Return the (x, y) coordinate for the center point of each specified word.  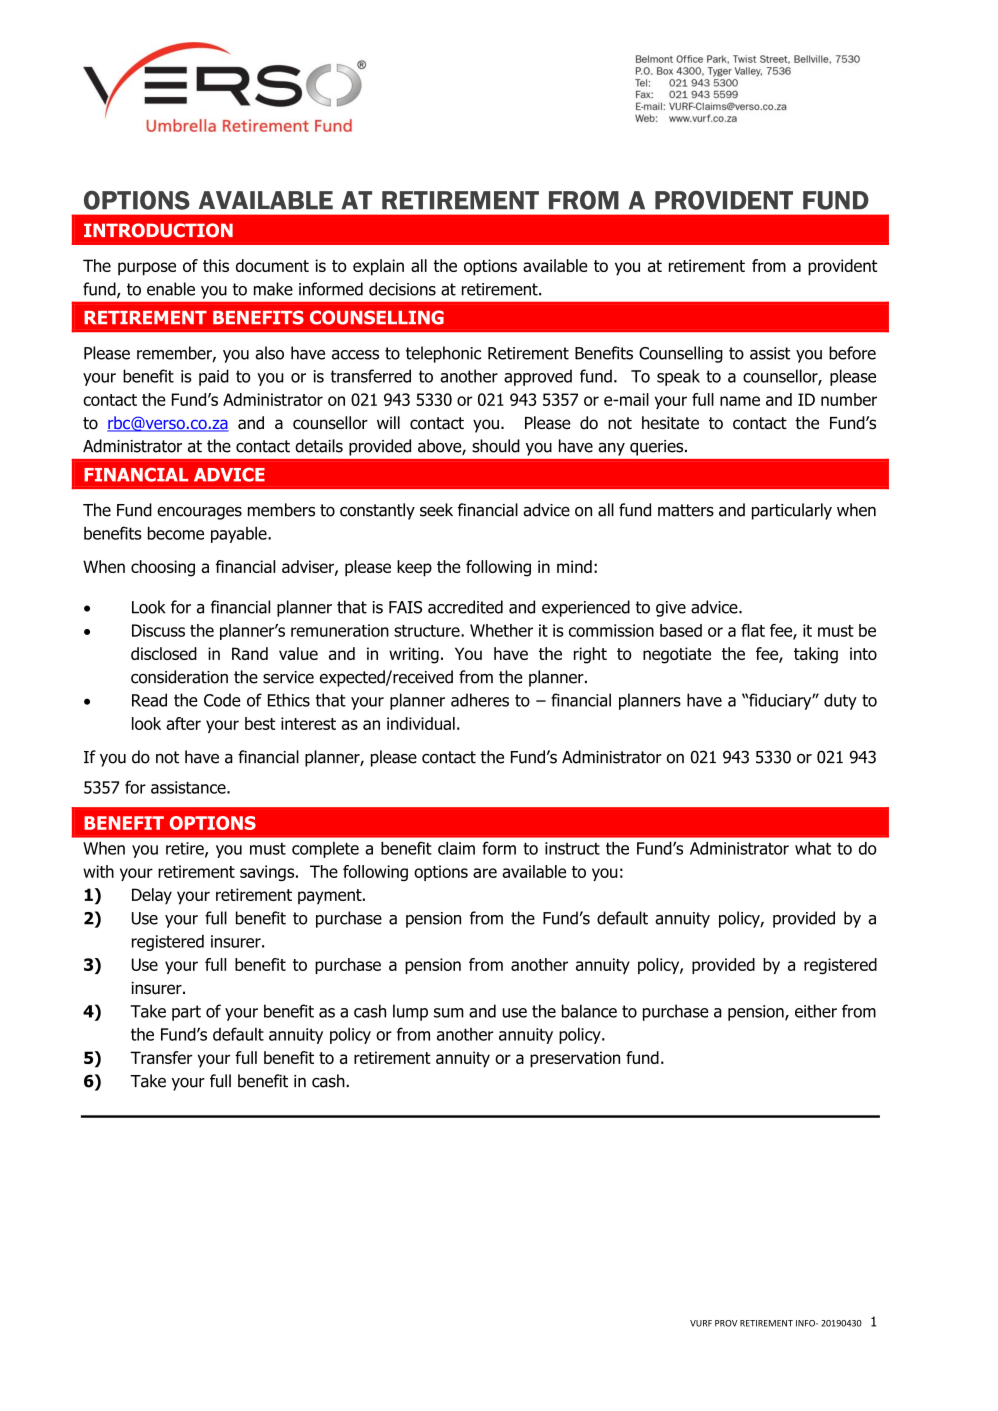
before (852, 353)
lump (410, 1012)
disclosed (164, 653)
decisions (402, 289)
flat (753, 630)
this (216, 265)
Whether (501, 630)
